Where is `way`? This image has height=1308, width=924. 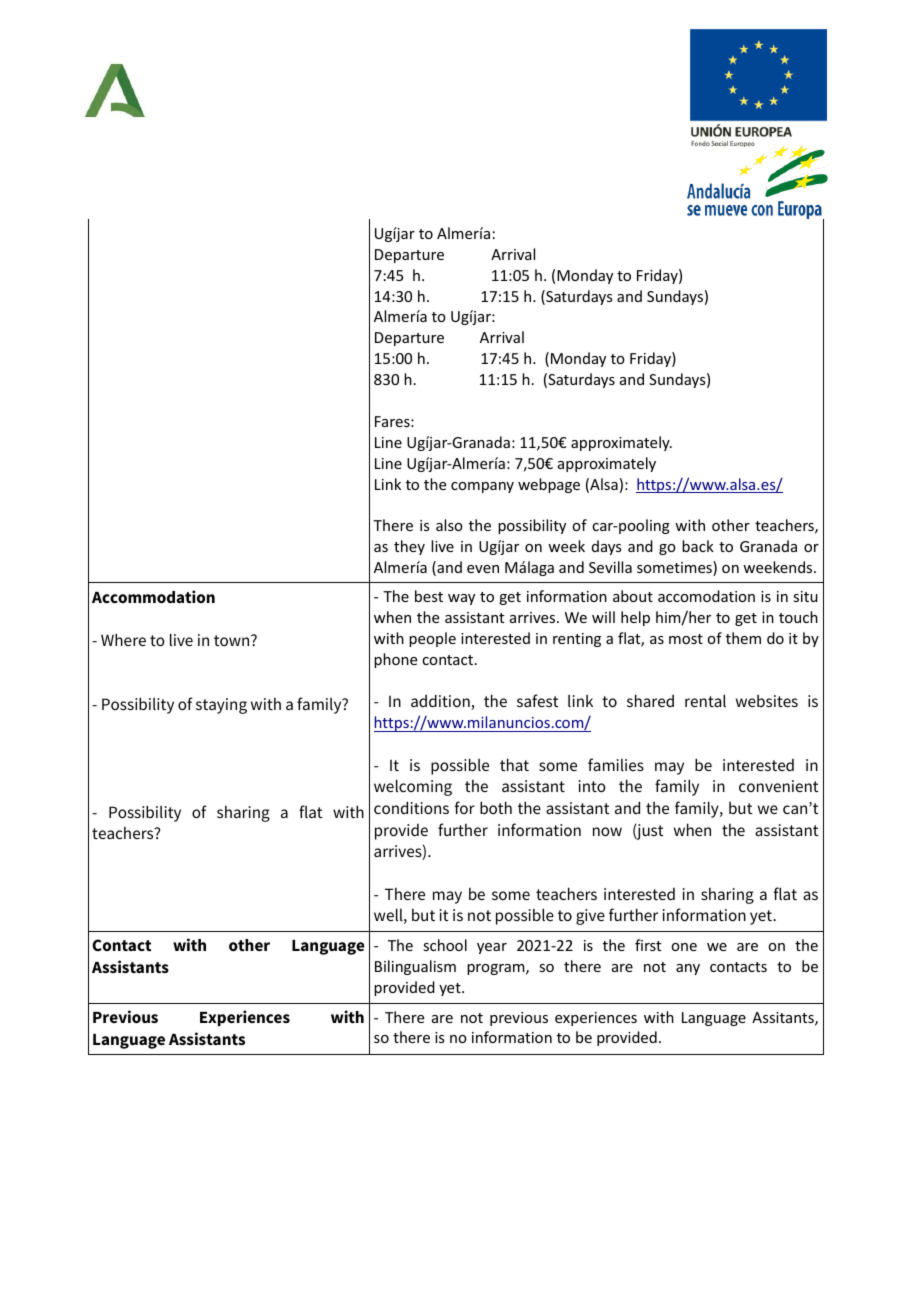 way is located at coordinates (461, 599).
